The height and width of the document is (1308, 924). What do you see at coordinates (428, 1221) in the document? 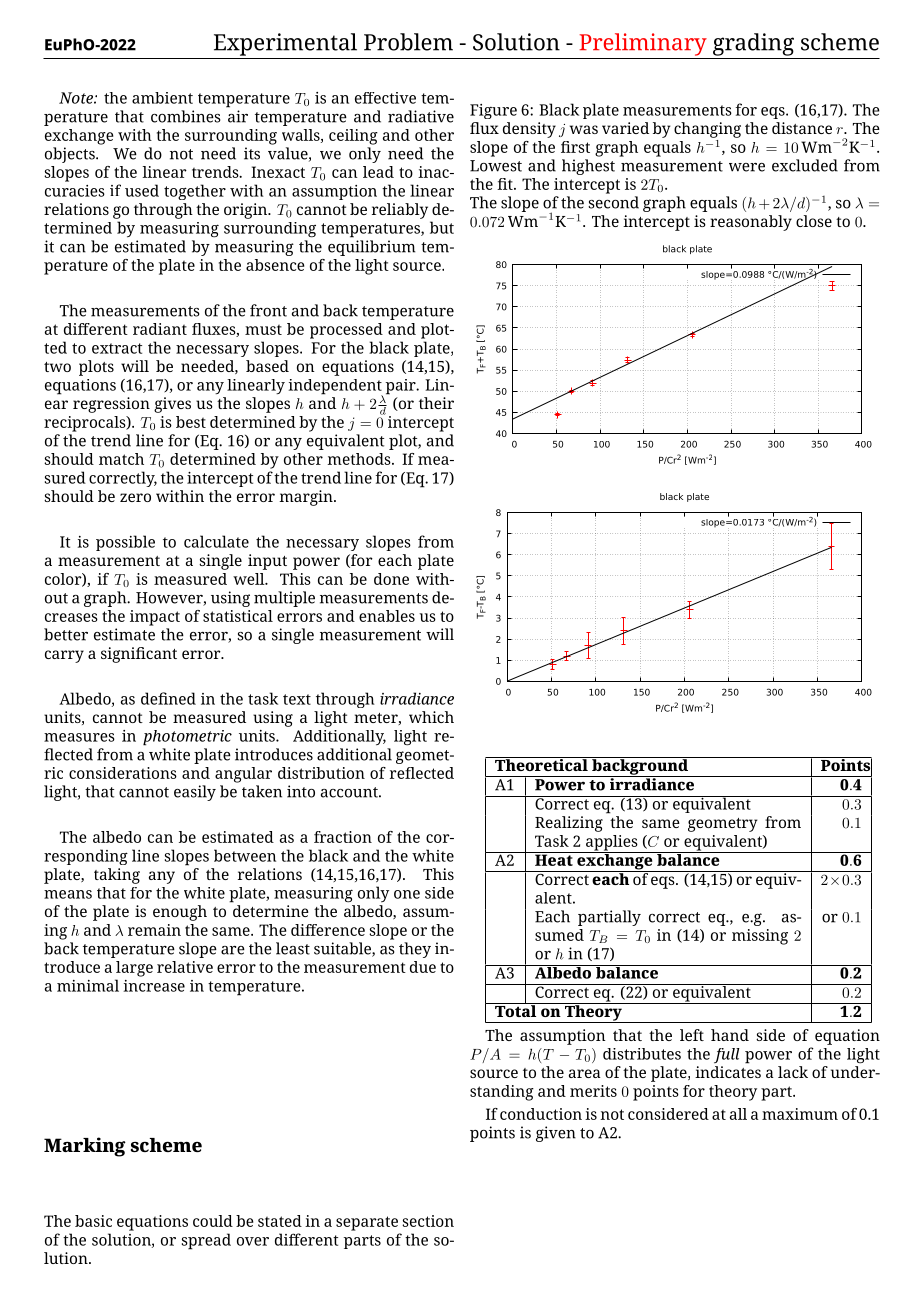
I see `section` at bounding box center [428, 1221].
